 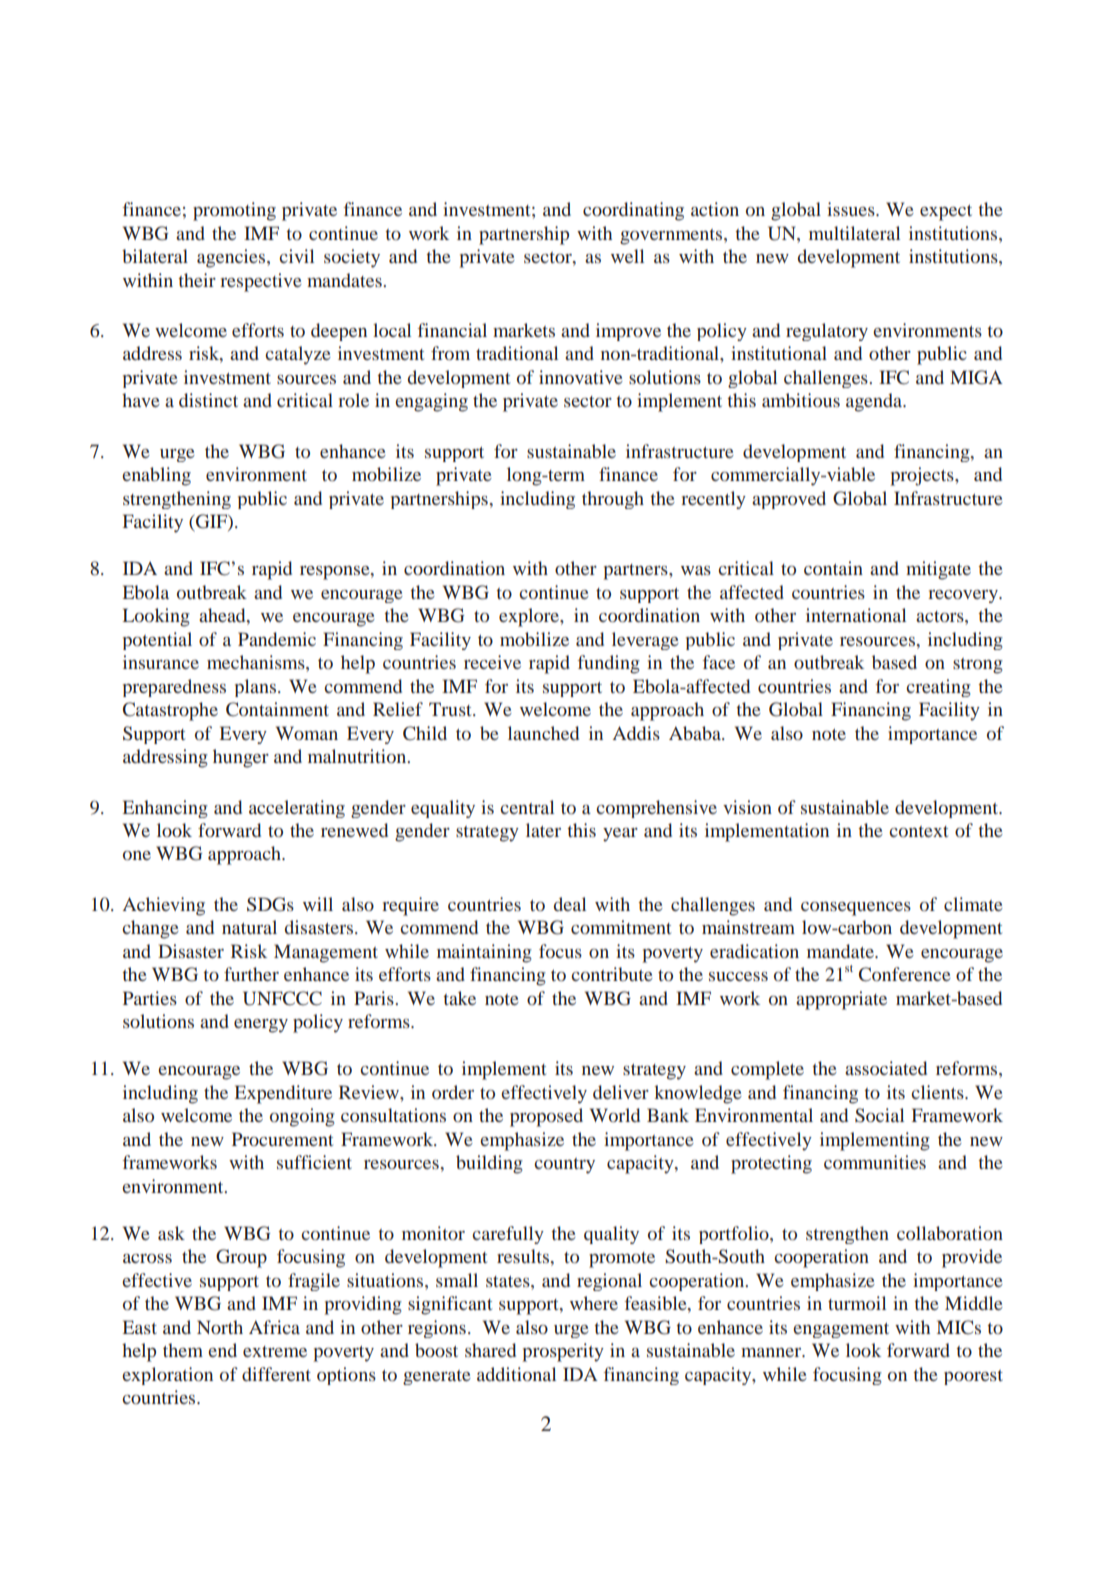 I want to click on context, so click(x=918, y=831).
